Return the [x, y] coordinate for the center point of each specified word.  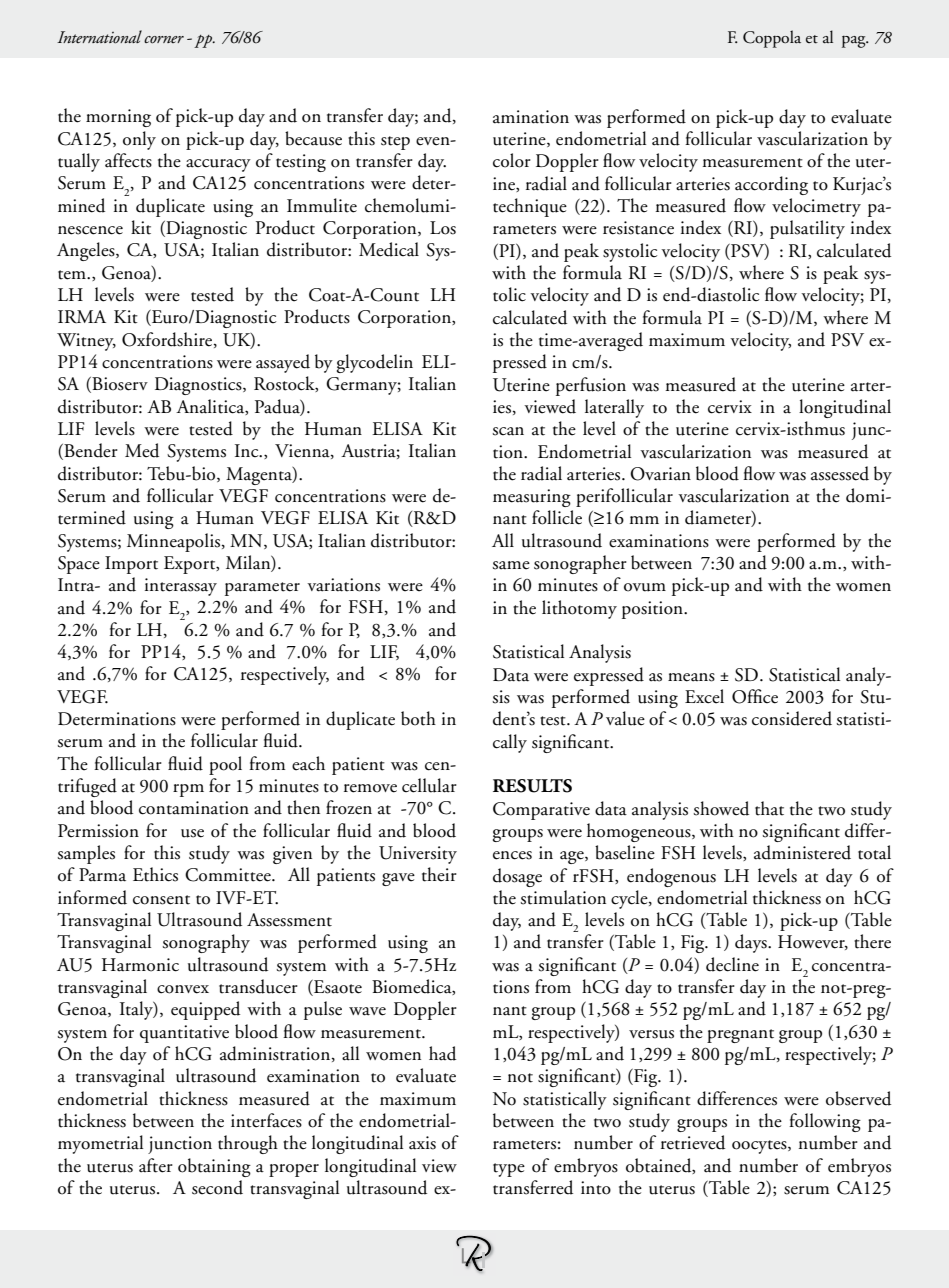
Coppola [772, 39]
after [156, 1165]
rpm [188, 790]
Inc [248, 450]
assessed [840, 473]
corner [164, 40]
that [769, 808]
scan [508, 431]
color [512, 160]
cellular [429, 785]
